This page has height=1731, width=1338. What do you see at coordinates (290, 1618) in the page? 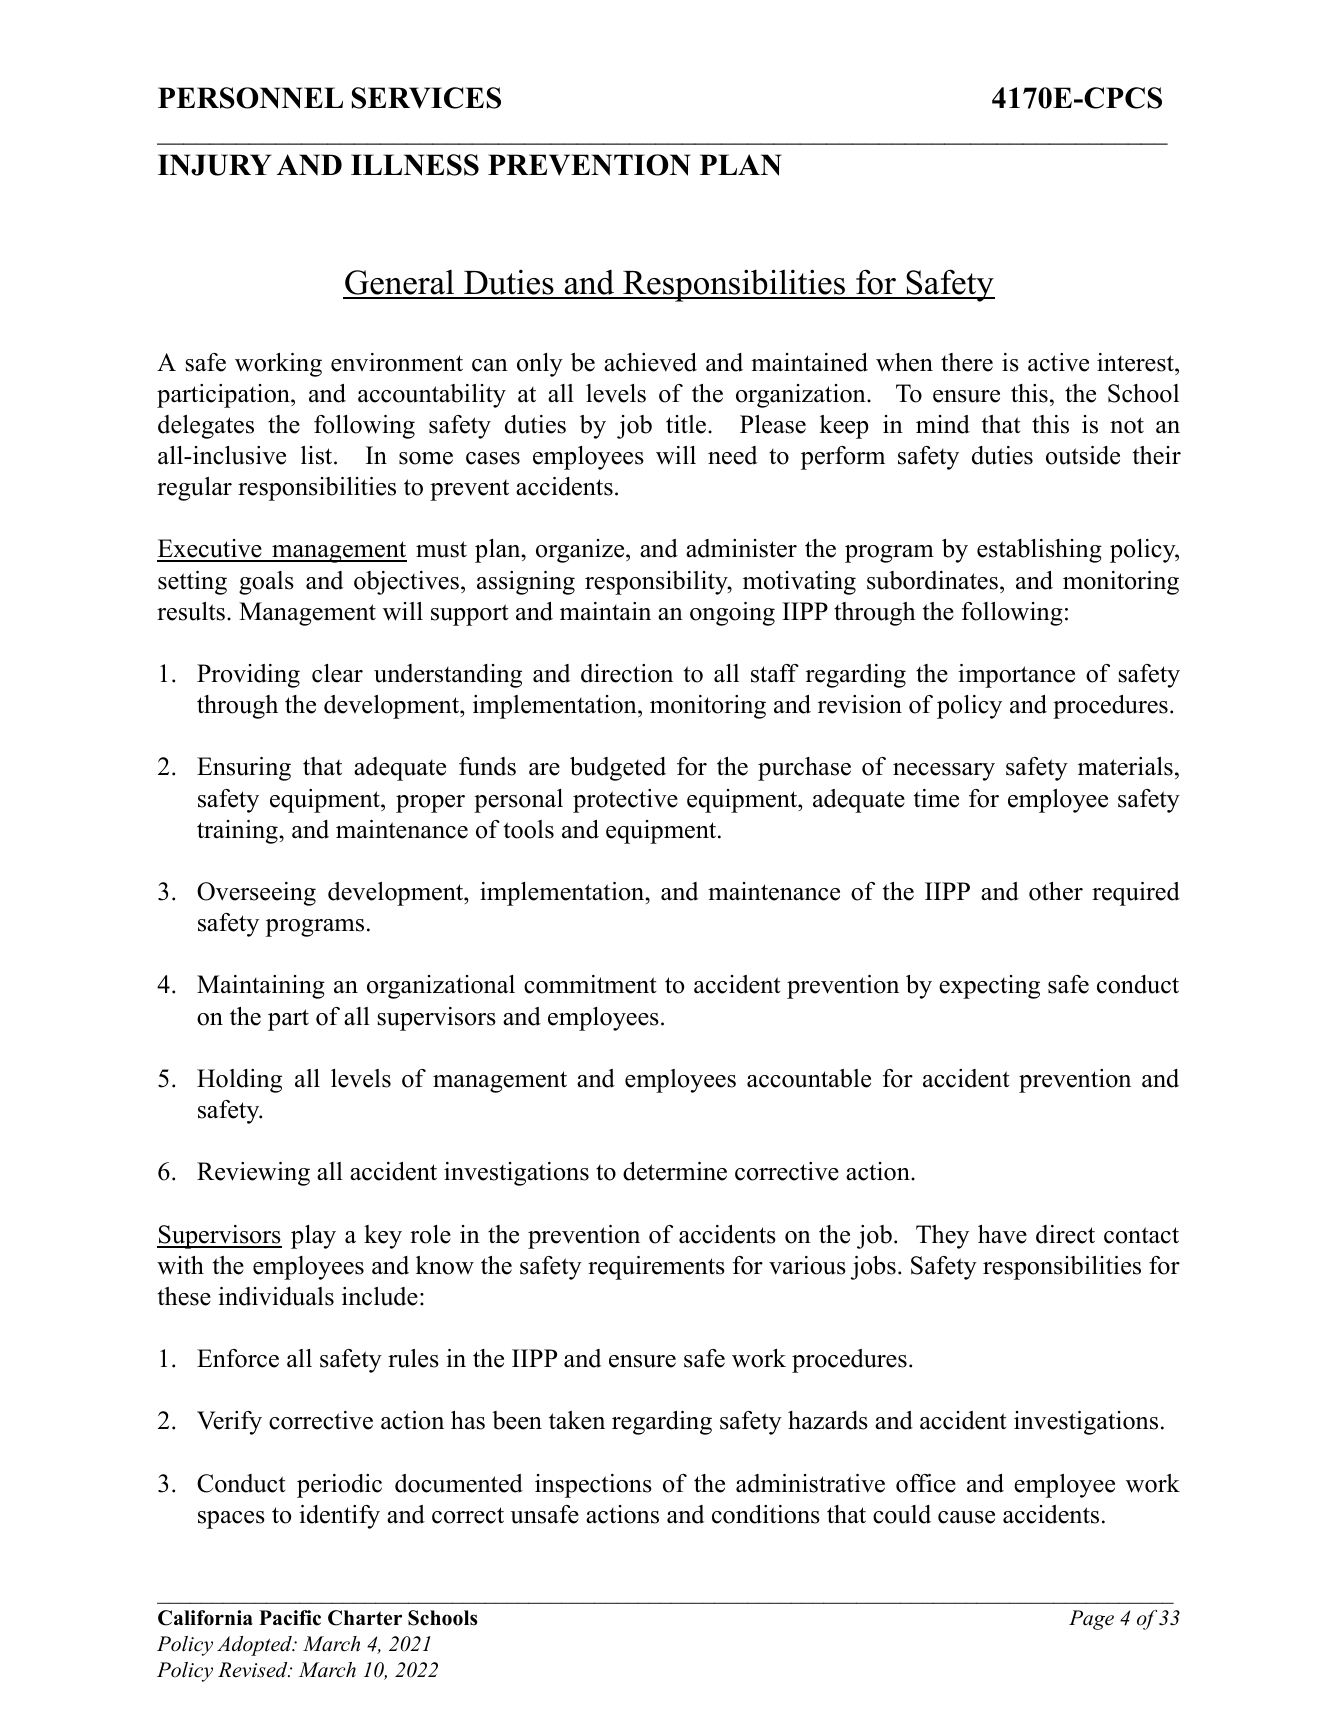
I see `Pacific` at bounding box center [290, 1618].
